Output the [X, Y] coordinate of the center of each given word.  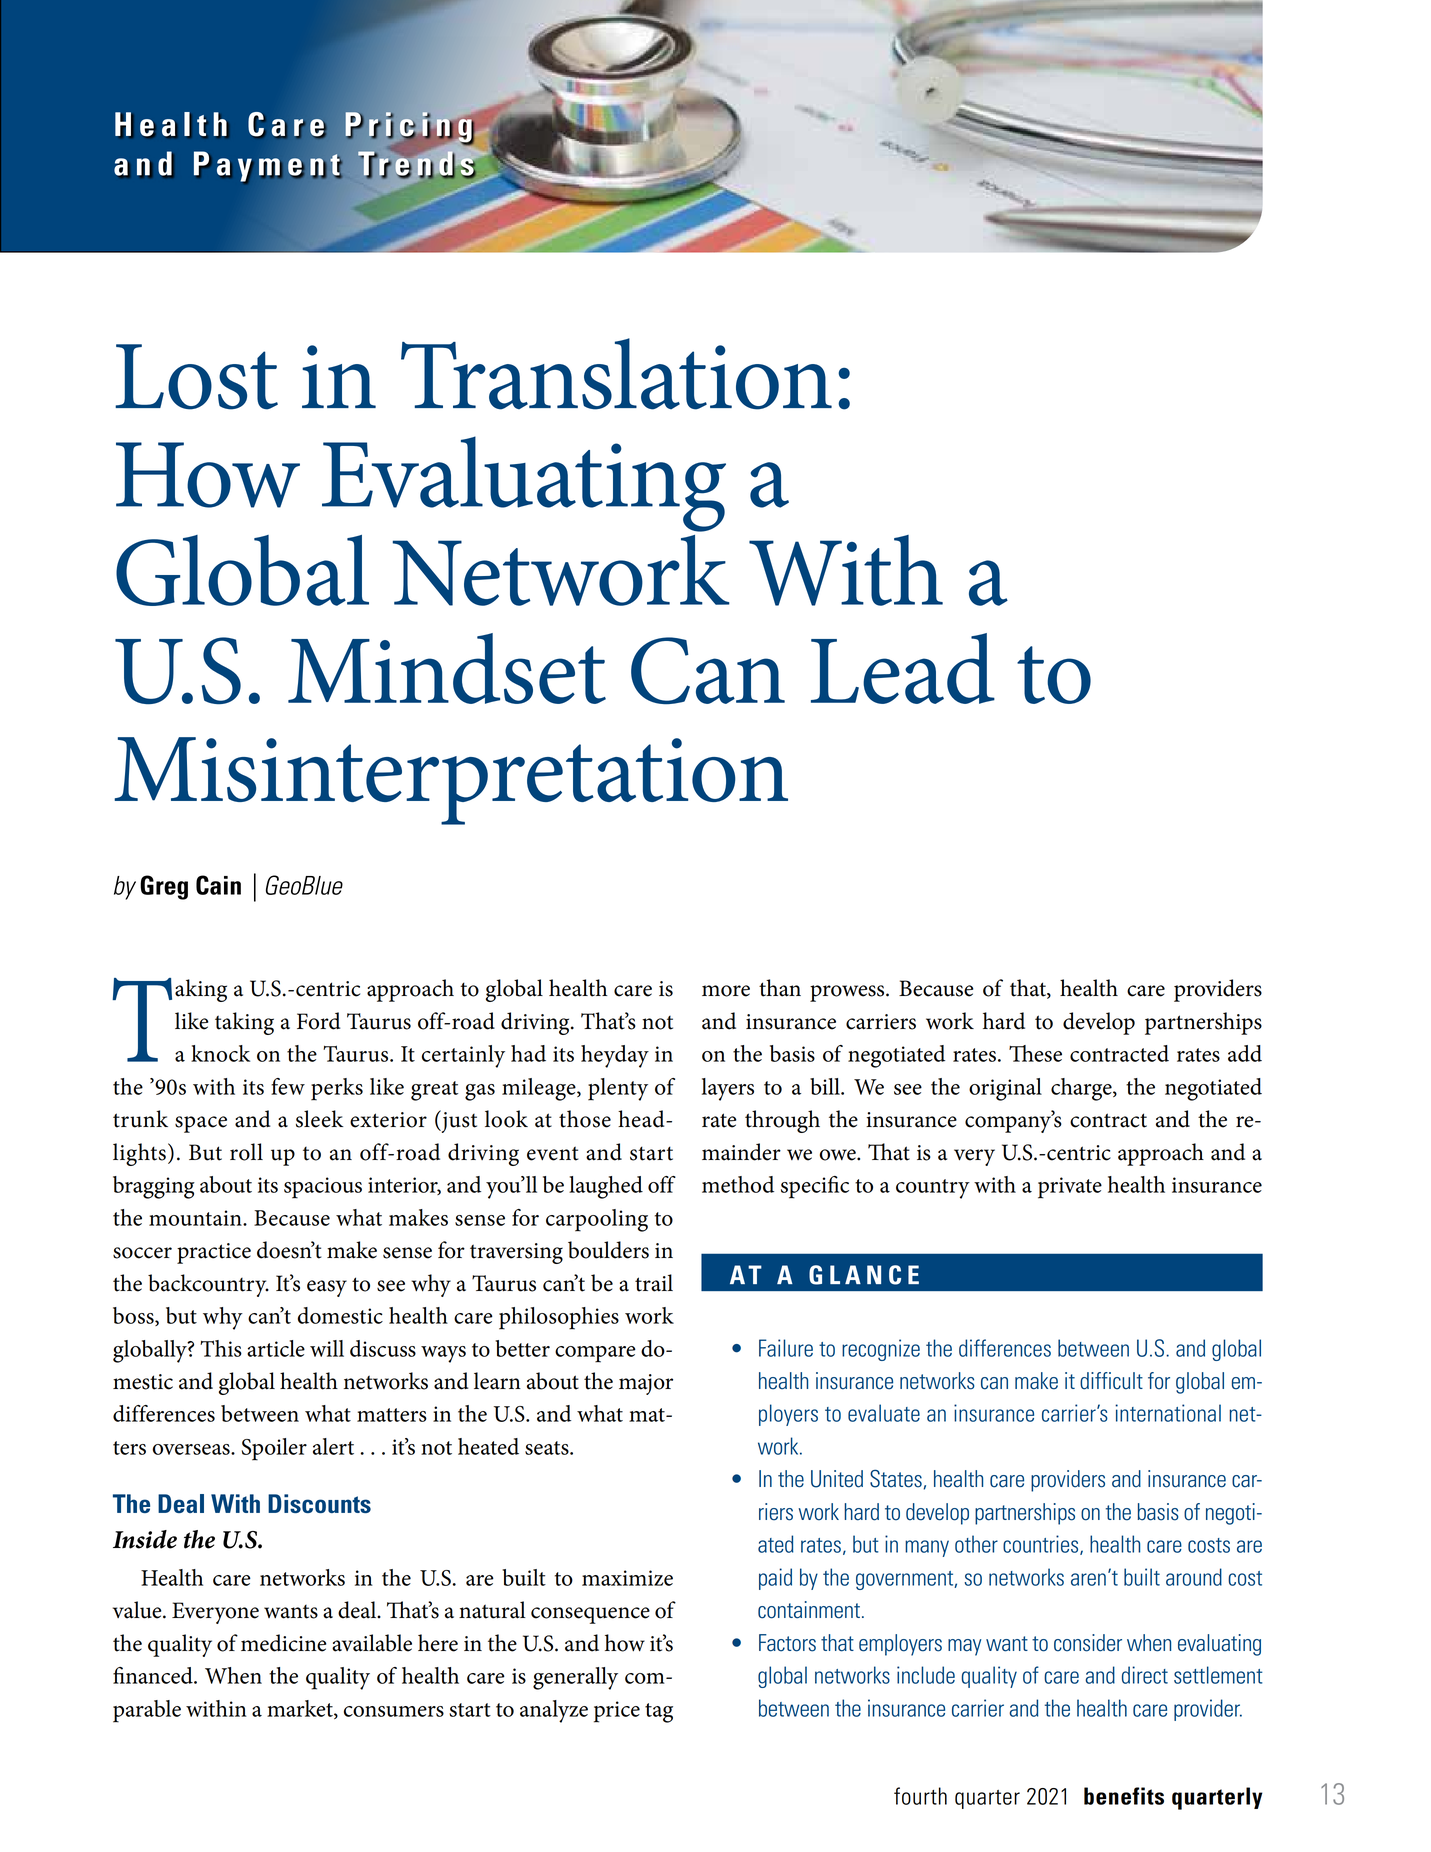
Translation [616, 374]
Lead [903, 668]
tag [659, 1713]
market [301, 1709]
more [726, 991]
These [1035, 1053]
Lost [196, 377]
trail [654, 1283]
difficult [1111, 1381]
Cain [218, 885]
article [276, 1348]
